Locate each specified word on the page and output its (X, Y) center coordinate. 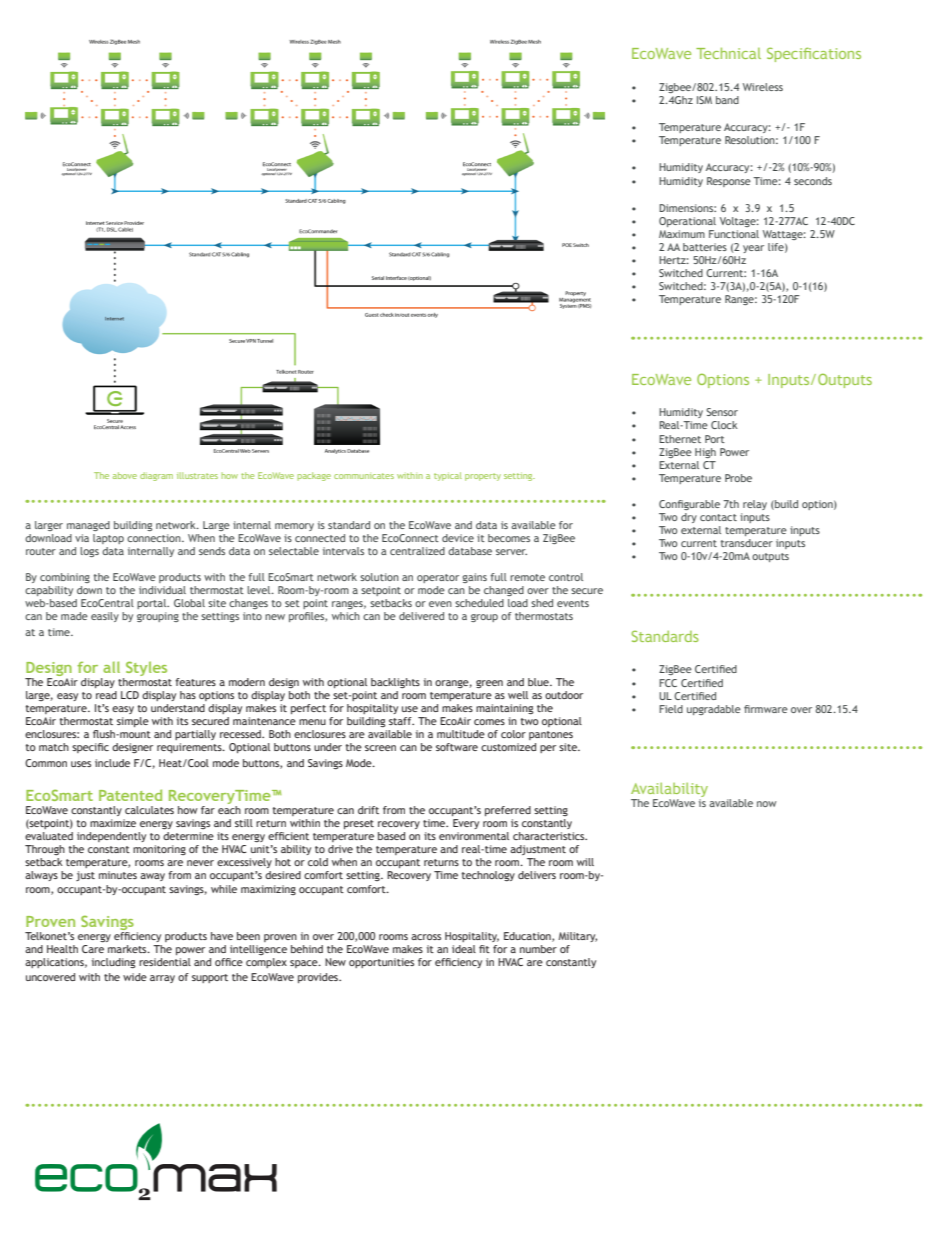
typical (448, 476)
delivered (421, 616)
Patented (130, 795)
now (766, 804)
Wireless (763, 87)
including (114, 963)
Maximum (682, 234)
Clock (724, 425)
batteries (705, 247)
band (727, 100)
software (457, 747)
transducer (747, 543)
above (125, 475)
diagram (156, 476)
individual (162, 590)
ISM (704, 100)
